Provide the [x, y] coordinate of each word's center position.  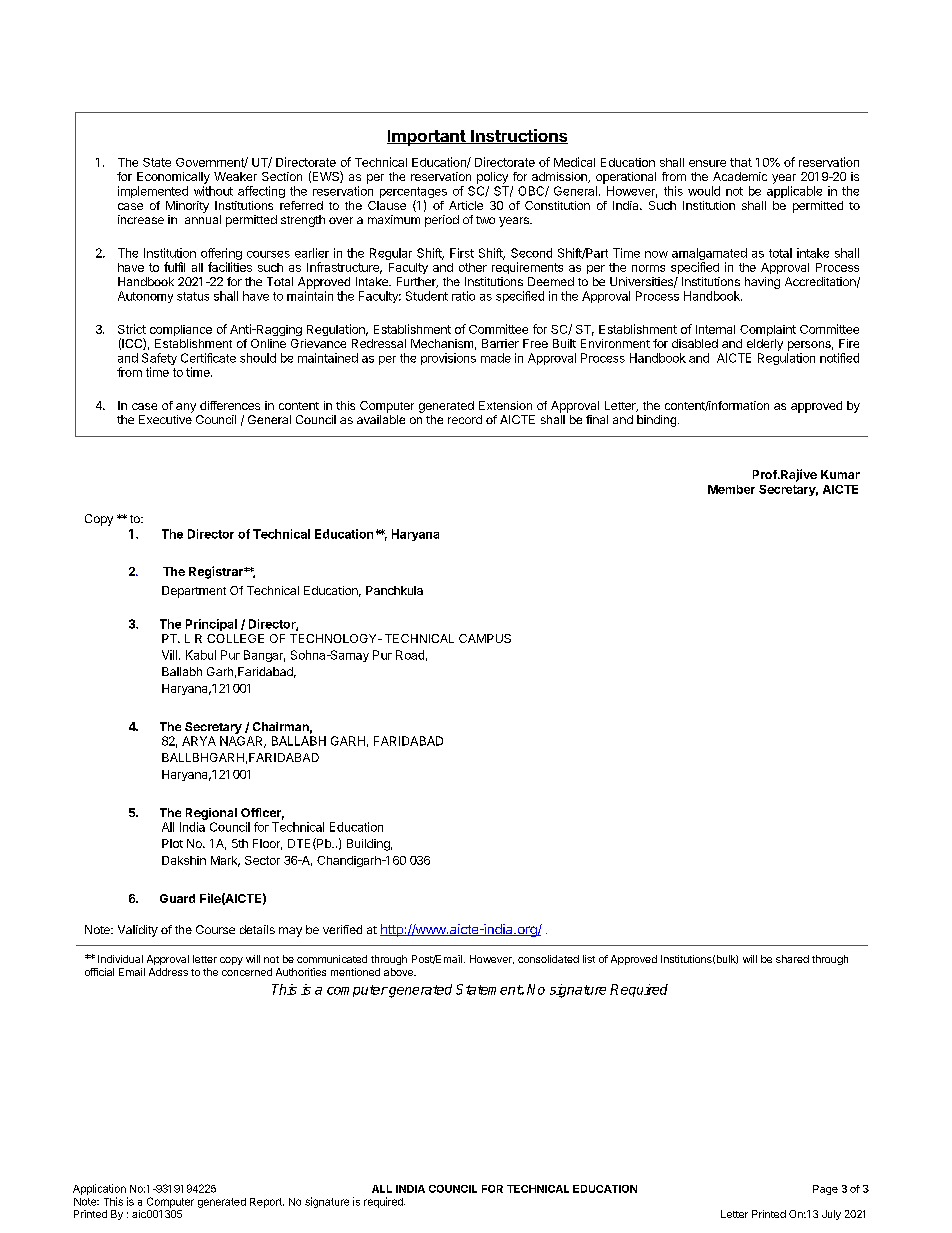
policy [492, 178]
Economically [173, 178]
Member [731, 489]
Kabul [201, 655]
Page [825, 1190]
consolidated [548, 959]
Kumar [840, 474]
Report [267, 1203]
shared [792, 959]
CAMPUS [485, 638]
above [399, 972]
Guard [177, 898]
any [186, 408]
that [741, 162]
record [465, 419]
